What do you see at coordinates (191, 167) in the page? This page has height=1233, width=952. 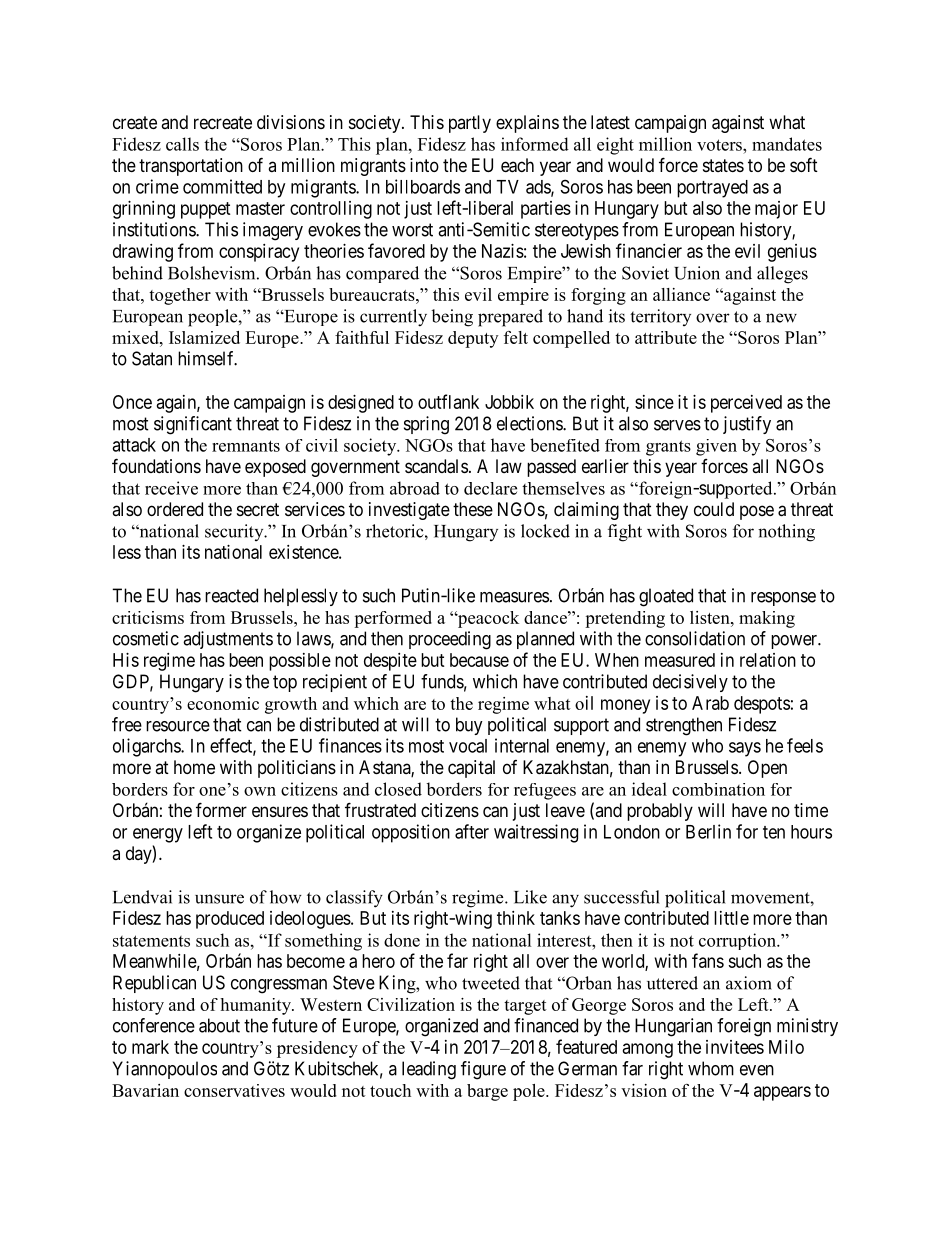 I see `transportation` at bounding box center [191, 167].
